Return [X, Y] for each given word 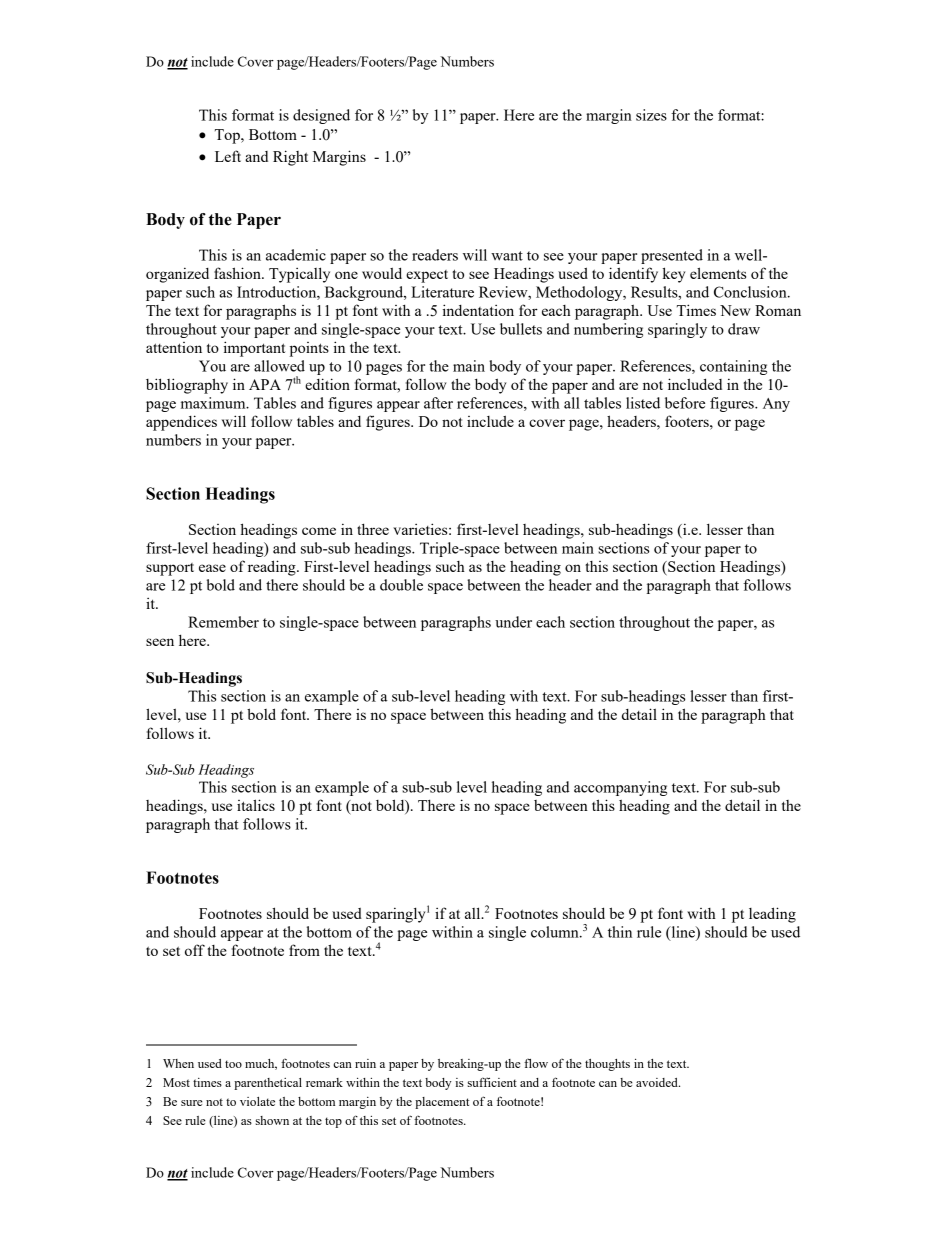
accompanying [620, 788]
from [304, 950]
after [438, 403]
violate [257, 1101]
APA [265, 384]
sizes [651, 115]
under [513, 622]
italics [256, 805]
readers [435, 255]
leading [772, 915]
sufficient [492, 1082]
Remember [223, 622]
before [685, 403]
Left [228, 156]
